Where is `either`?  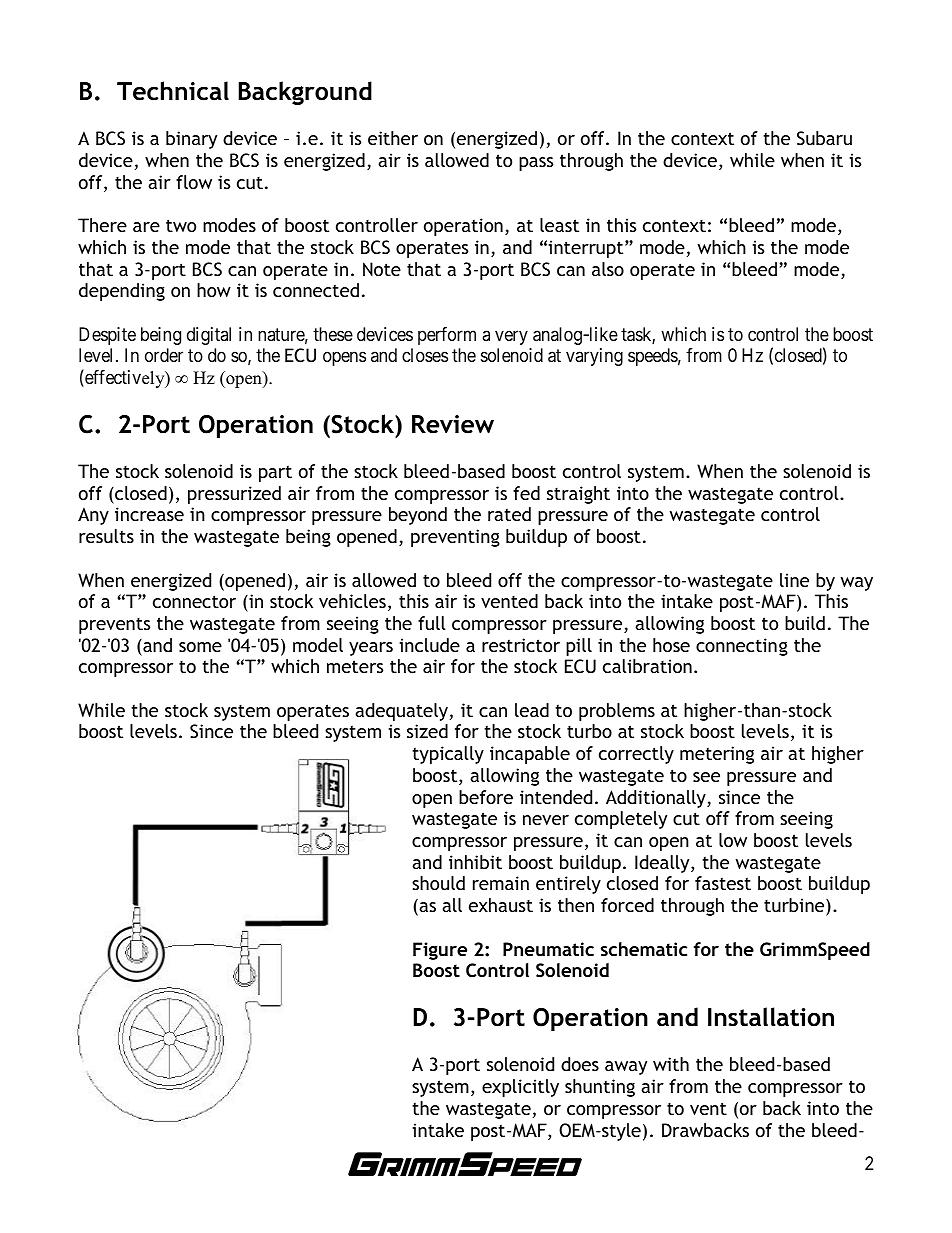 either is located at coordinates (393, 138).
